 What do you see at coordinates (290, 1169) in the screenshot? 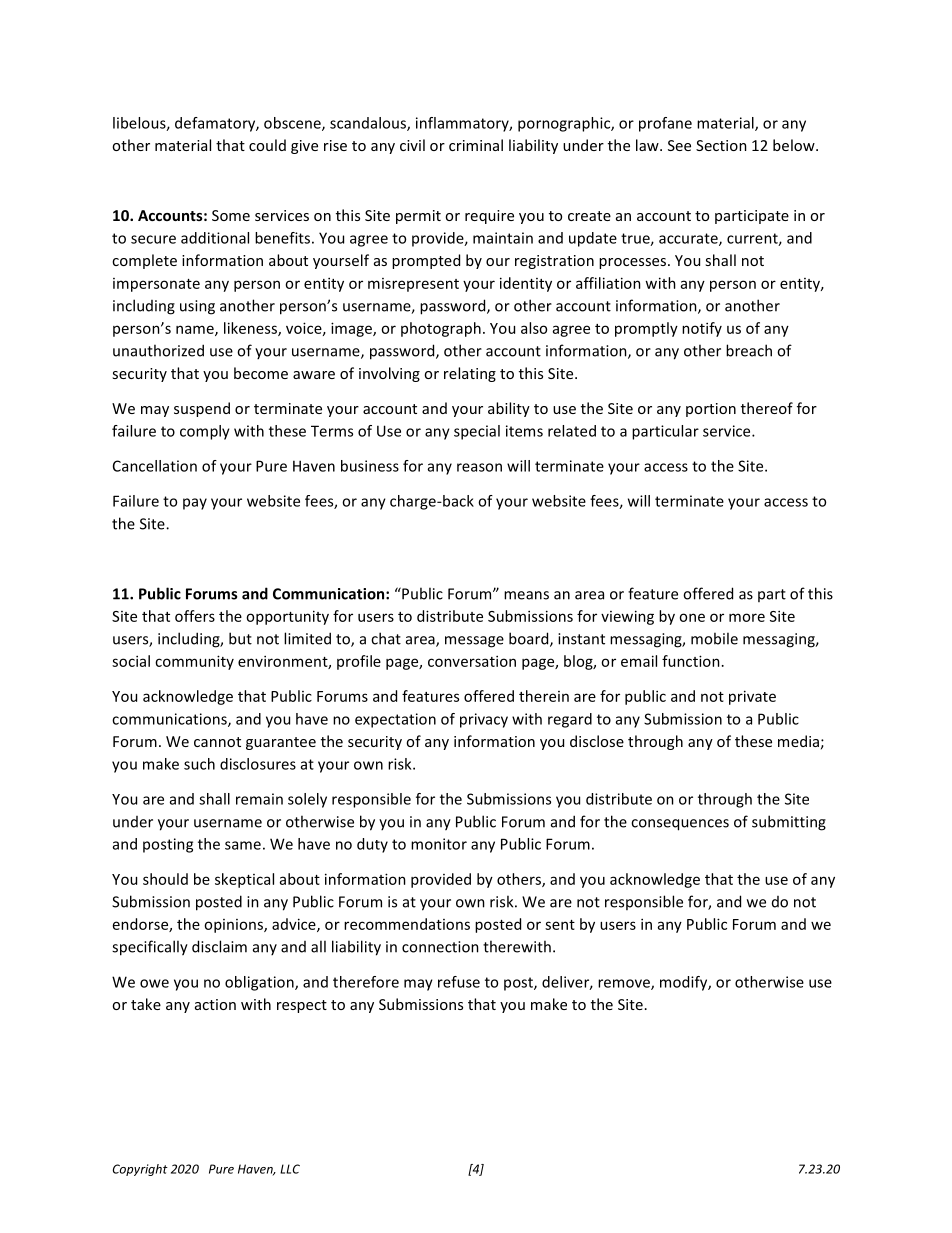
I see `LLC` at bounding box center [290, 1169].
